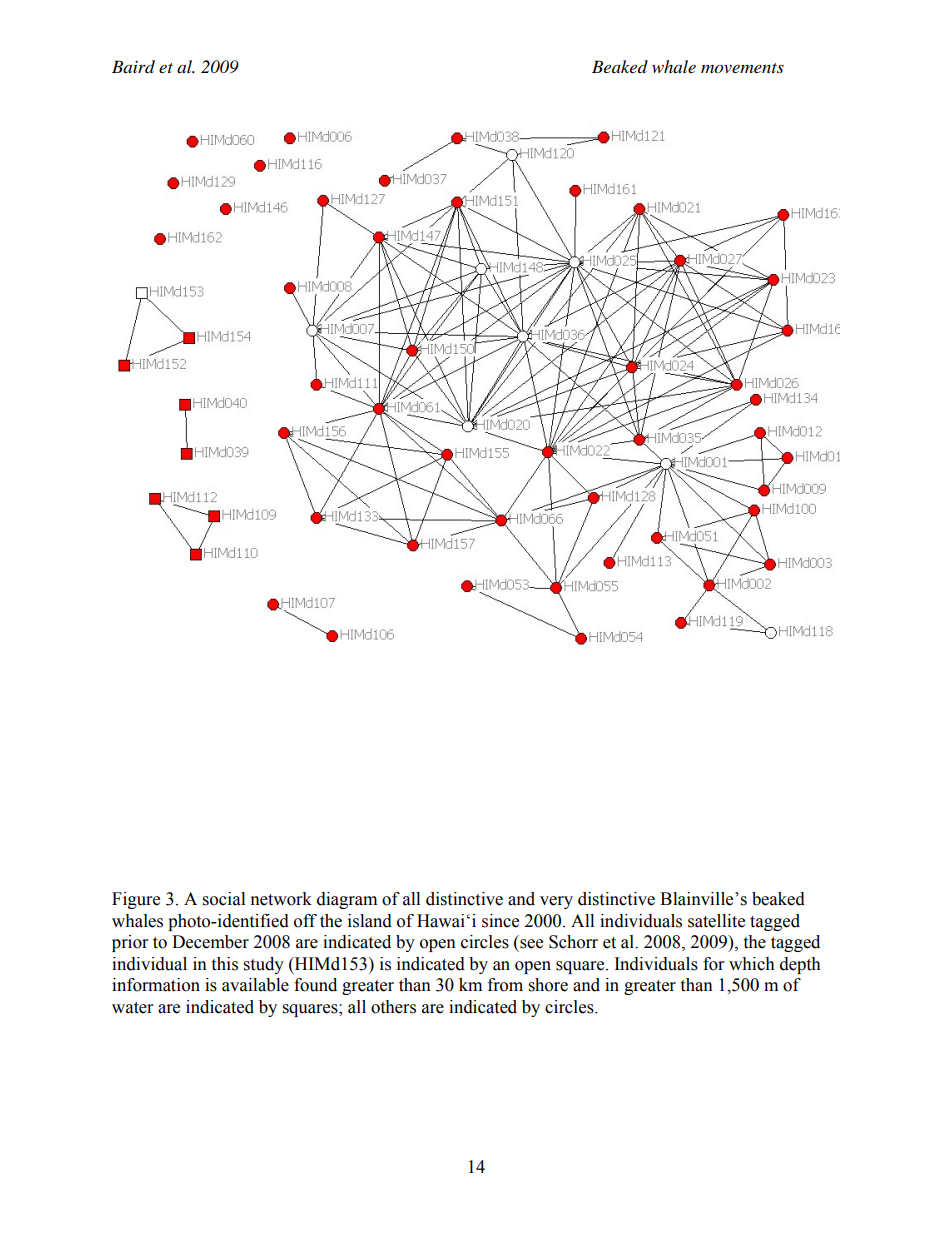 The height and width of the screenshot is (1233, 952). What do you see at coordinates (224, 964) in the screenshot?
I see `this` at bounding box center [224, 964].
